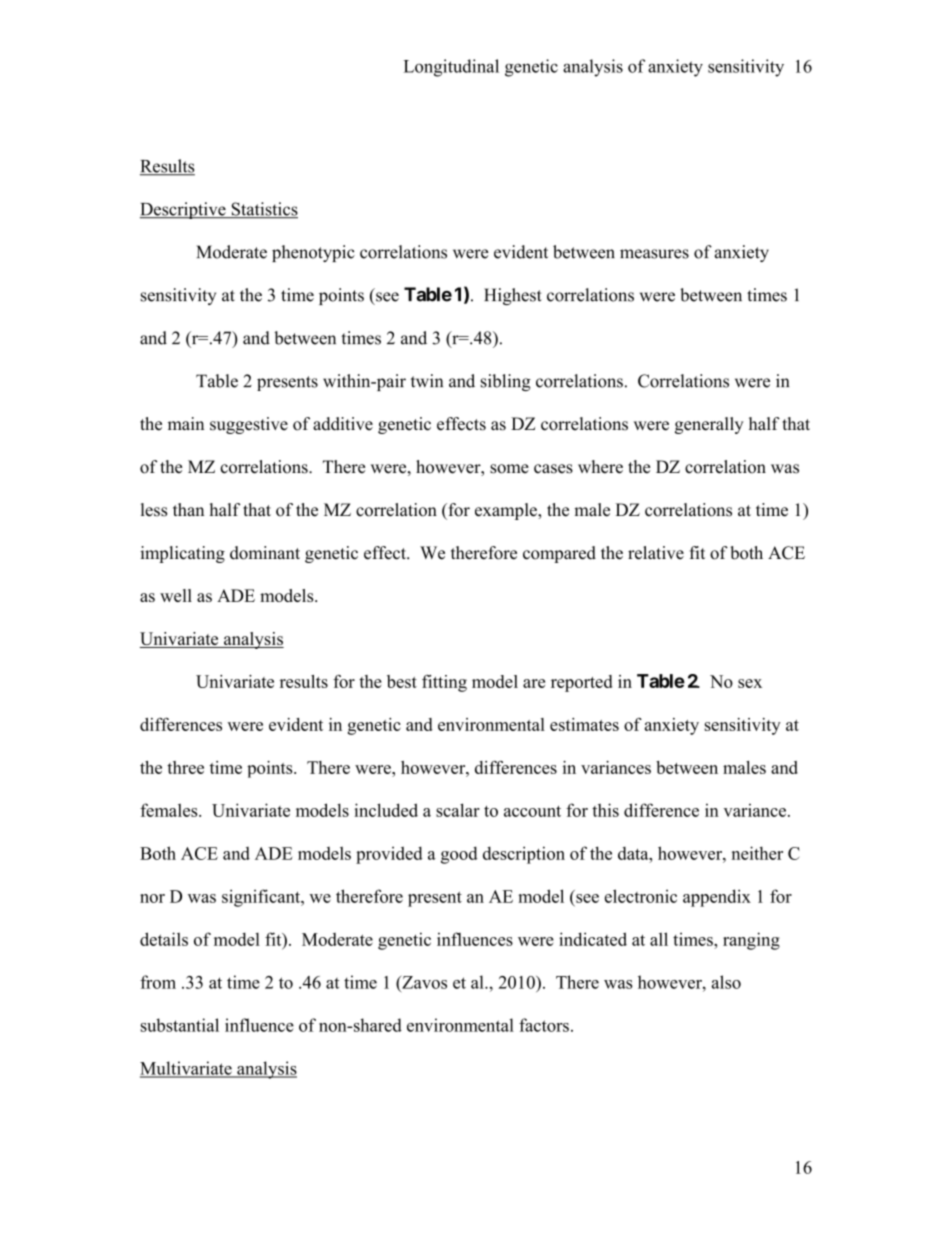 Image resolution: width=952 pixels, height=1233 pixels. What do you see at coordinates (726, 982) in the image?
I see `also` at bounding box center [726, 982].
